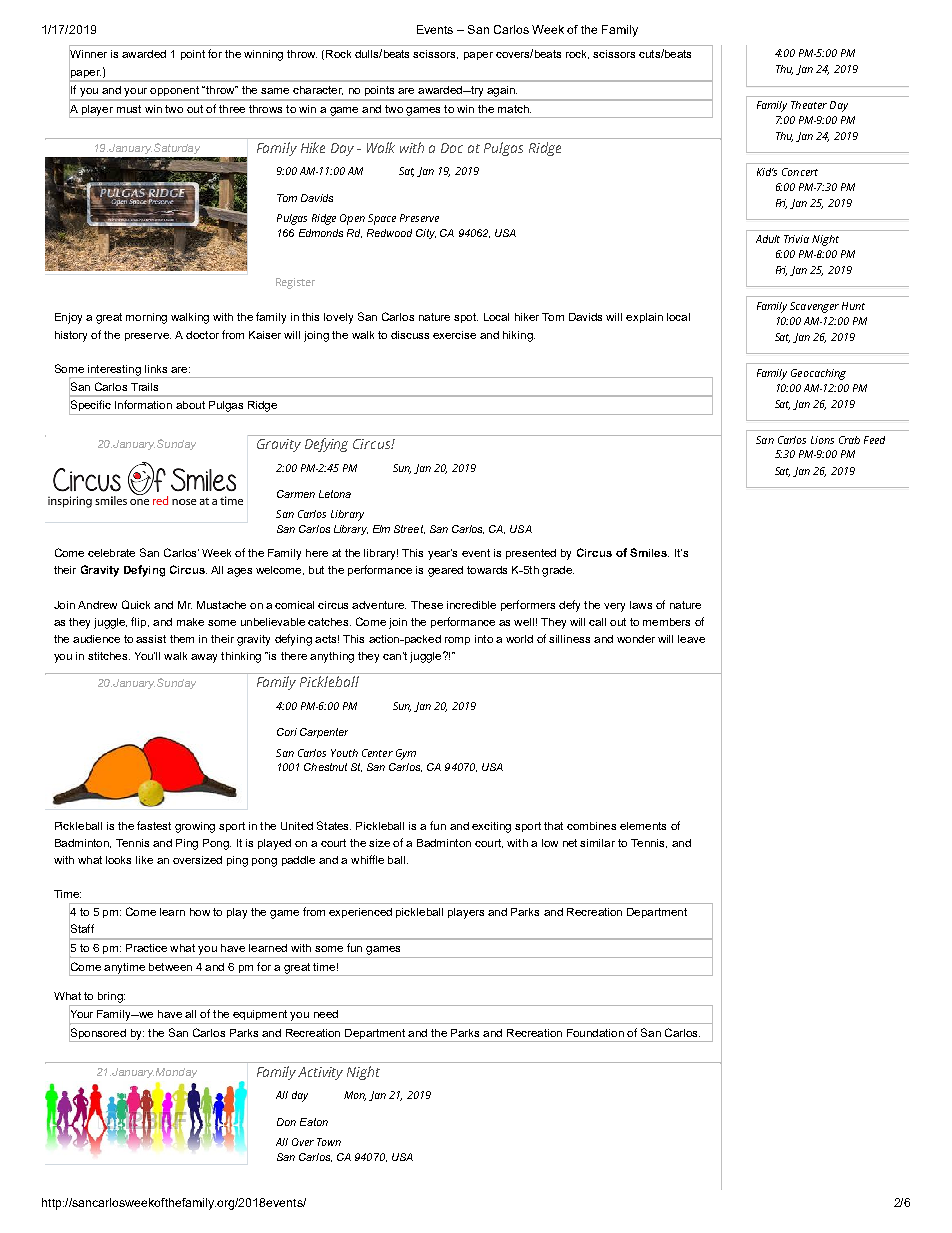  Describe the element at coordinates (818, 374) in the screenshot. I see `Geocaching` at that location.
